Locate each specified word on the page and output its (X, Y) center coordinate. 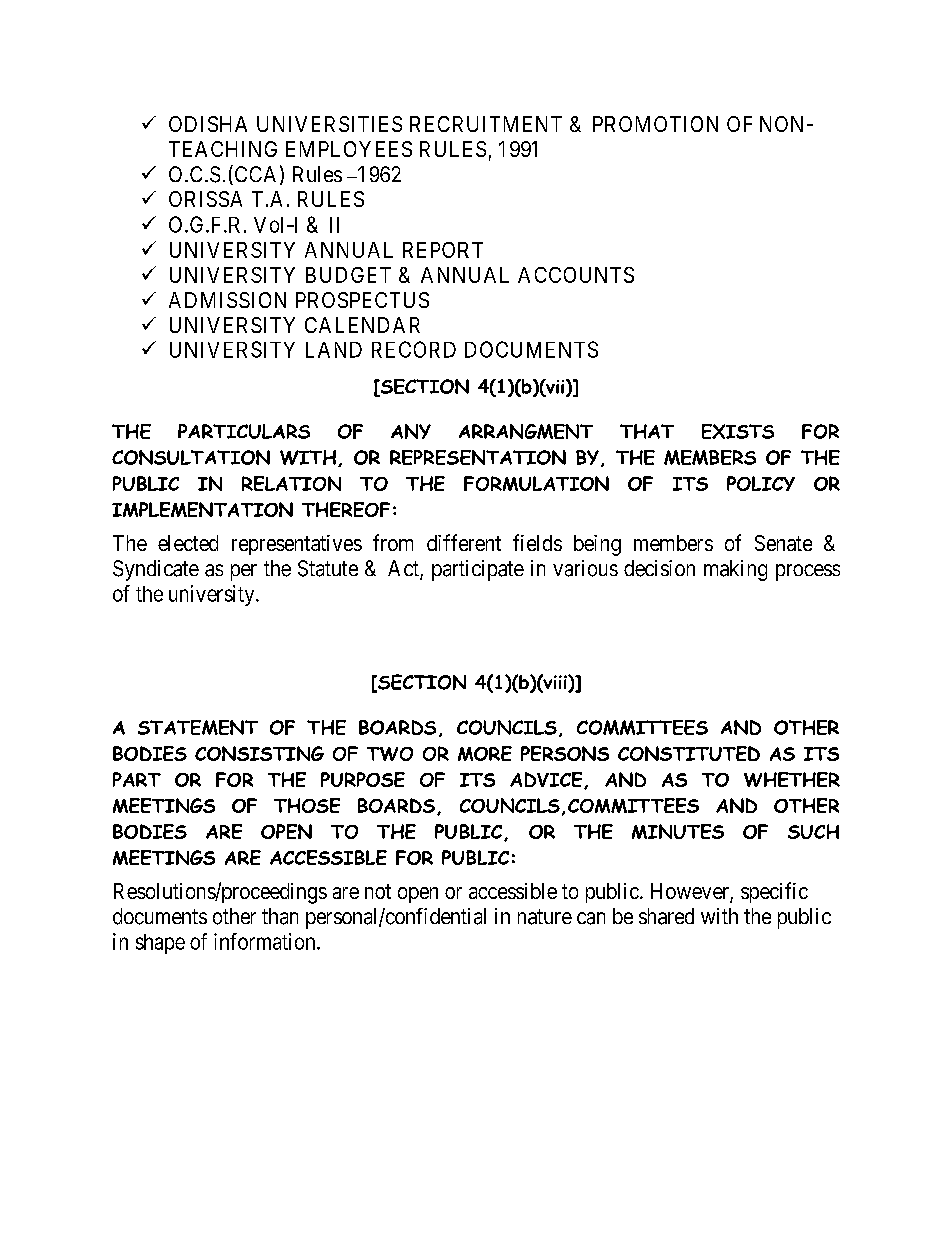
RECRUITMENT (486, 124)
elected (188, 543)
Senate (783, 543)
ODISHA (208, 124)
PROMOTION (655, 124)
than (280, 916)
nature (545, 917)
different (464, 542)
